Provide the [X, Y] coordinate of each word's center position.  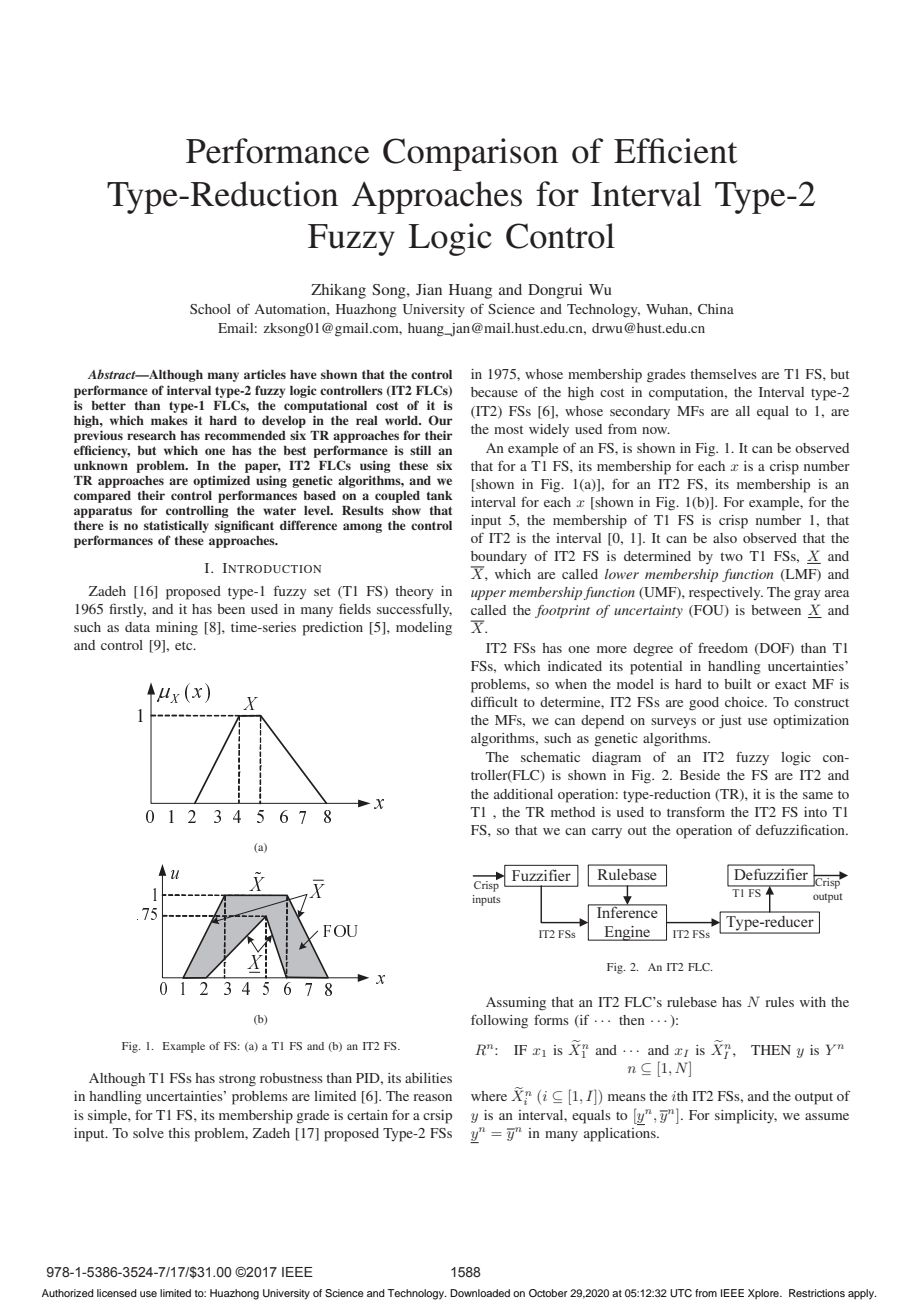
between [776, 610]
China [716, 309]
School [210, 309]
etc [185, 646]
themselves [723, 374]
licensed [117, 1293]
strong [237, 1081]
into [815, 812]
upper [488, 595]
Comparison [470, 154]
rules [779, 1002]
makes [169, 420]
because [494, 392]
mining [177, 629]
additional [523, 794]
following [499, 1022]
